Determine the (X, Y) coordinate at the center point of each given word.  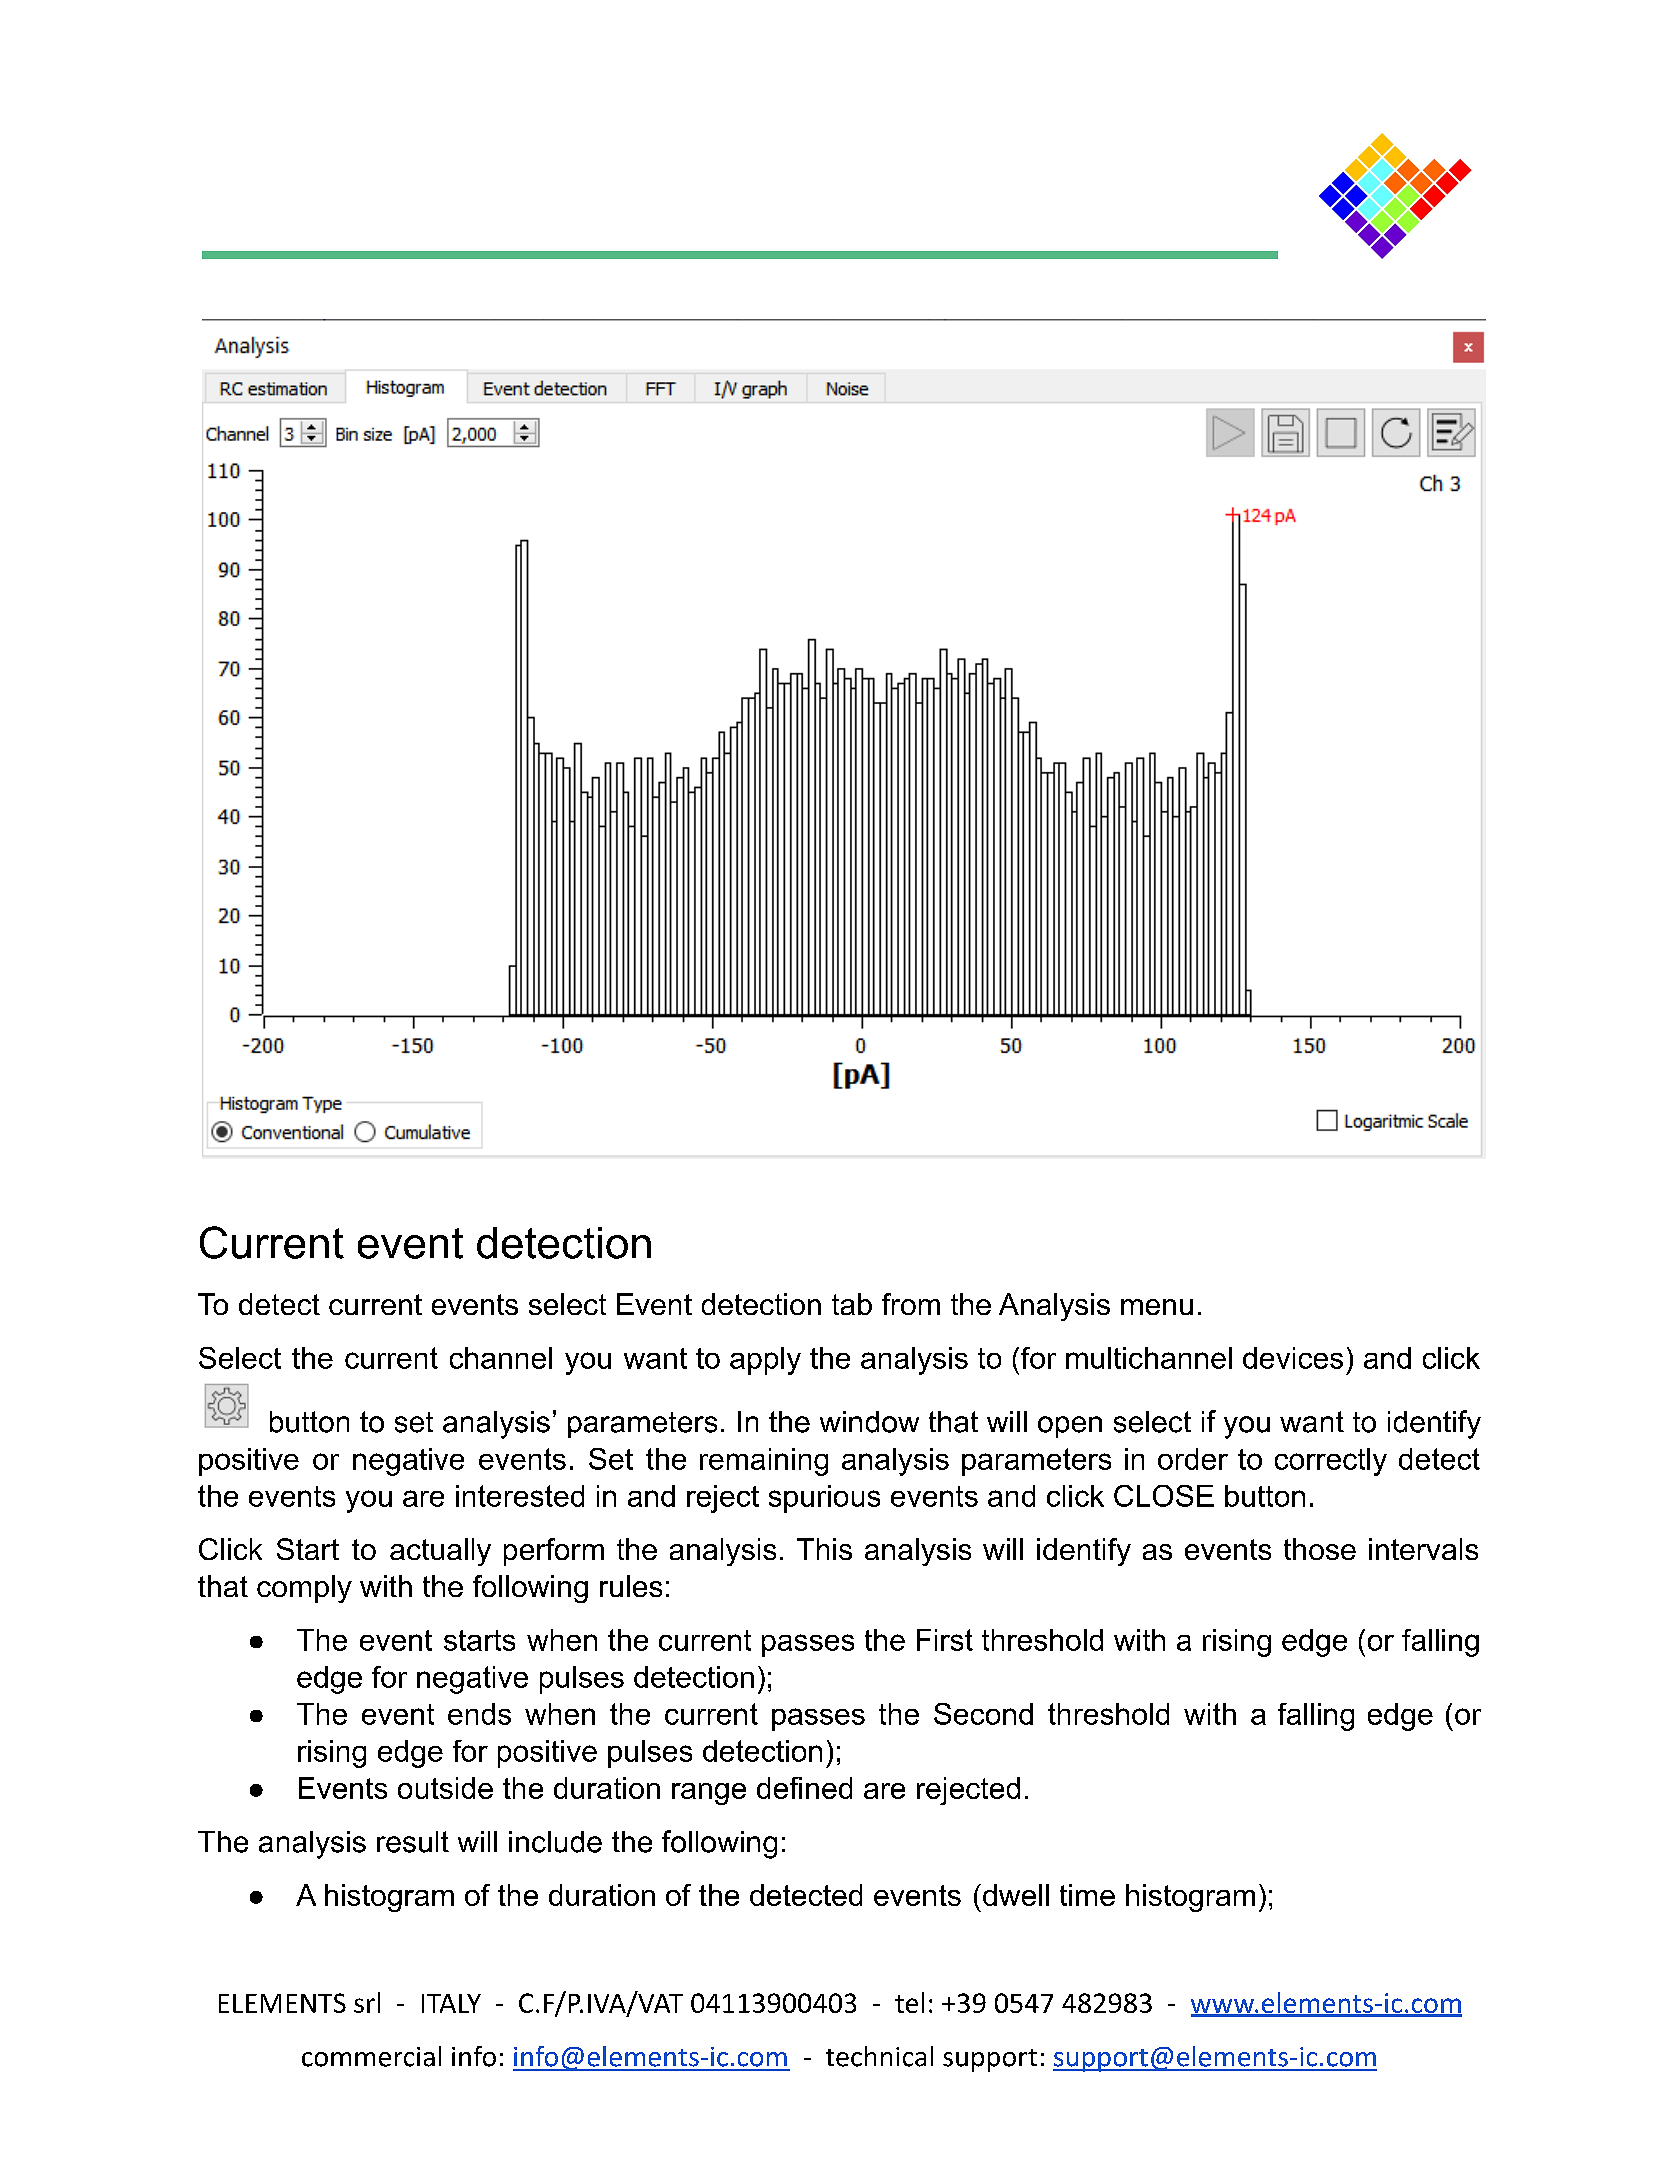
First (945, 1640)
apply (765, 1361)
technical (879, 2056)
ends (479, 1714)
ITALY (451, 2003)
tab (852, 1304)
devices (1293, 1358)
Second (983, 1714)
